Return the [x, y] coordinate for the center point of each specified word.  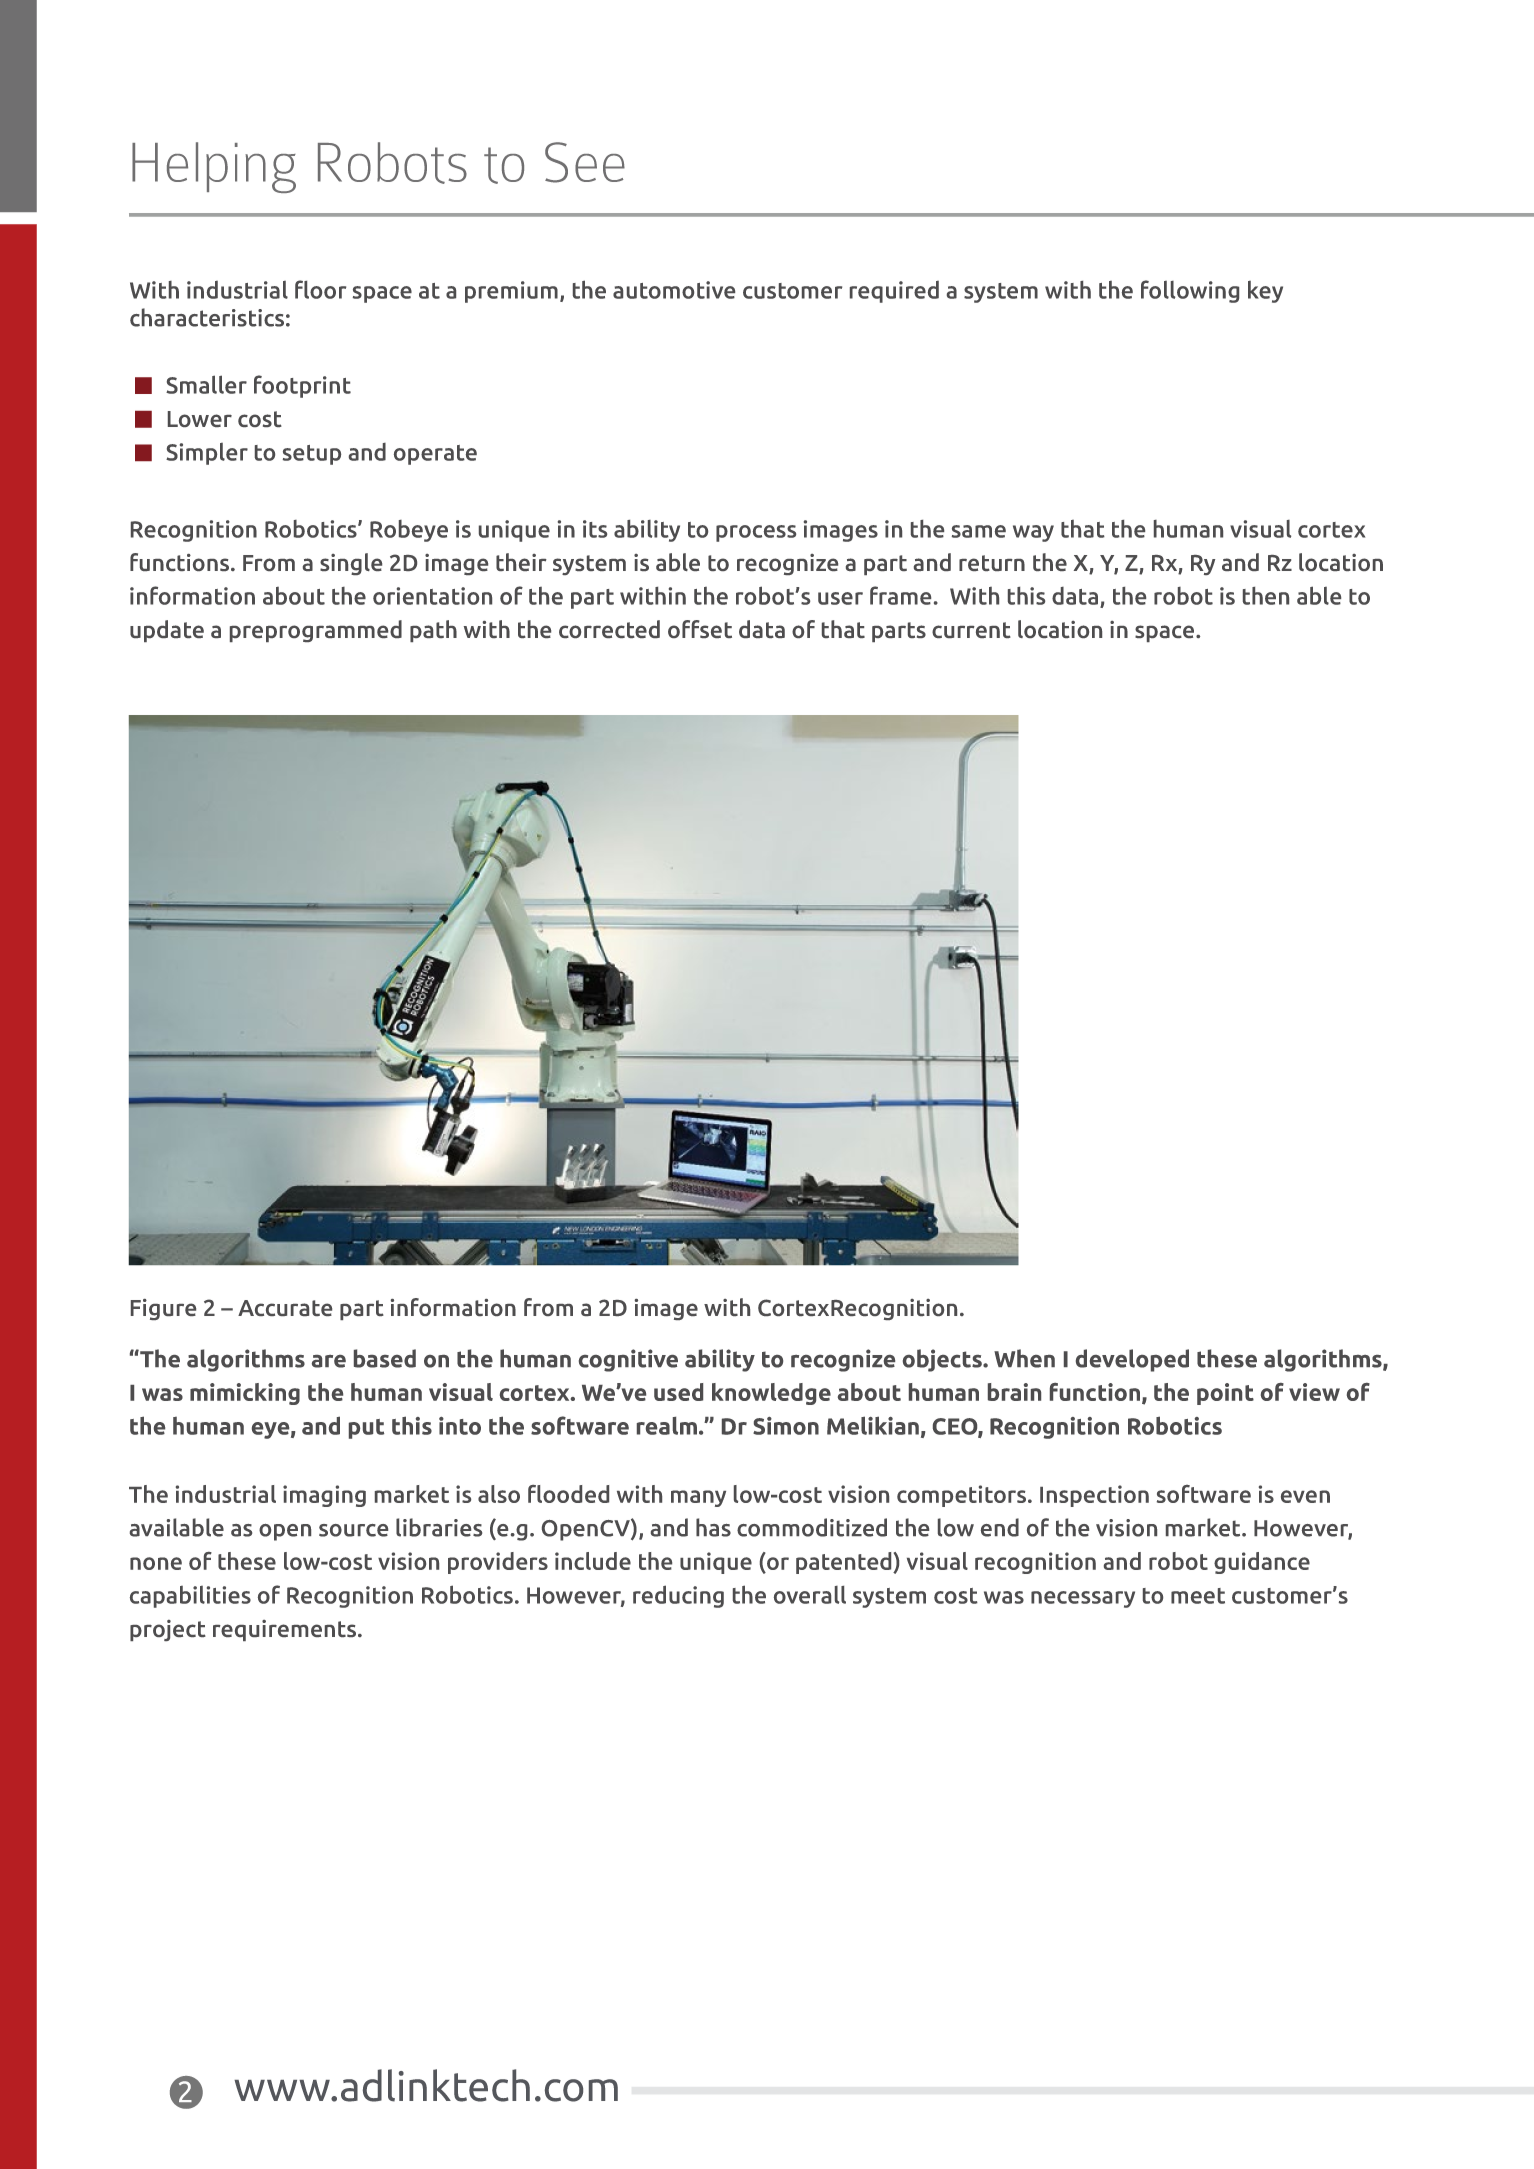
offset [700, 629]
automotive [674, 290]
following [1190, 291]
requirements [286, 1630]
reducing [678, 1596]
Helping [214, 167]
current [971, 630]
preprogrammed [316, 631]
